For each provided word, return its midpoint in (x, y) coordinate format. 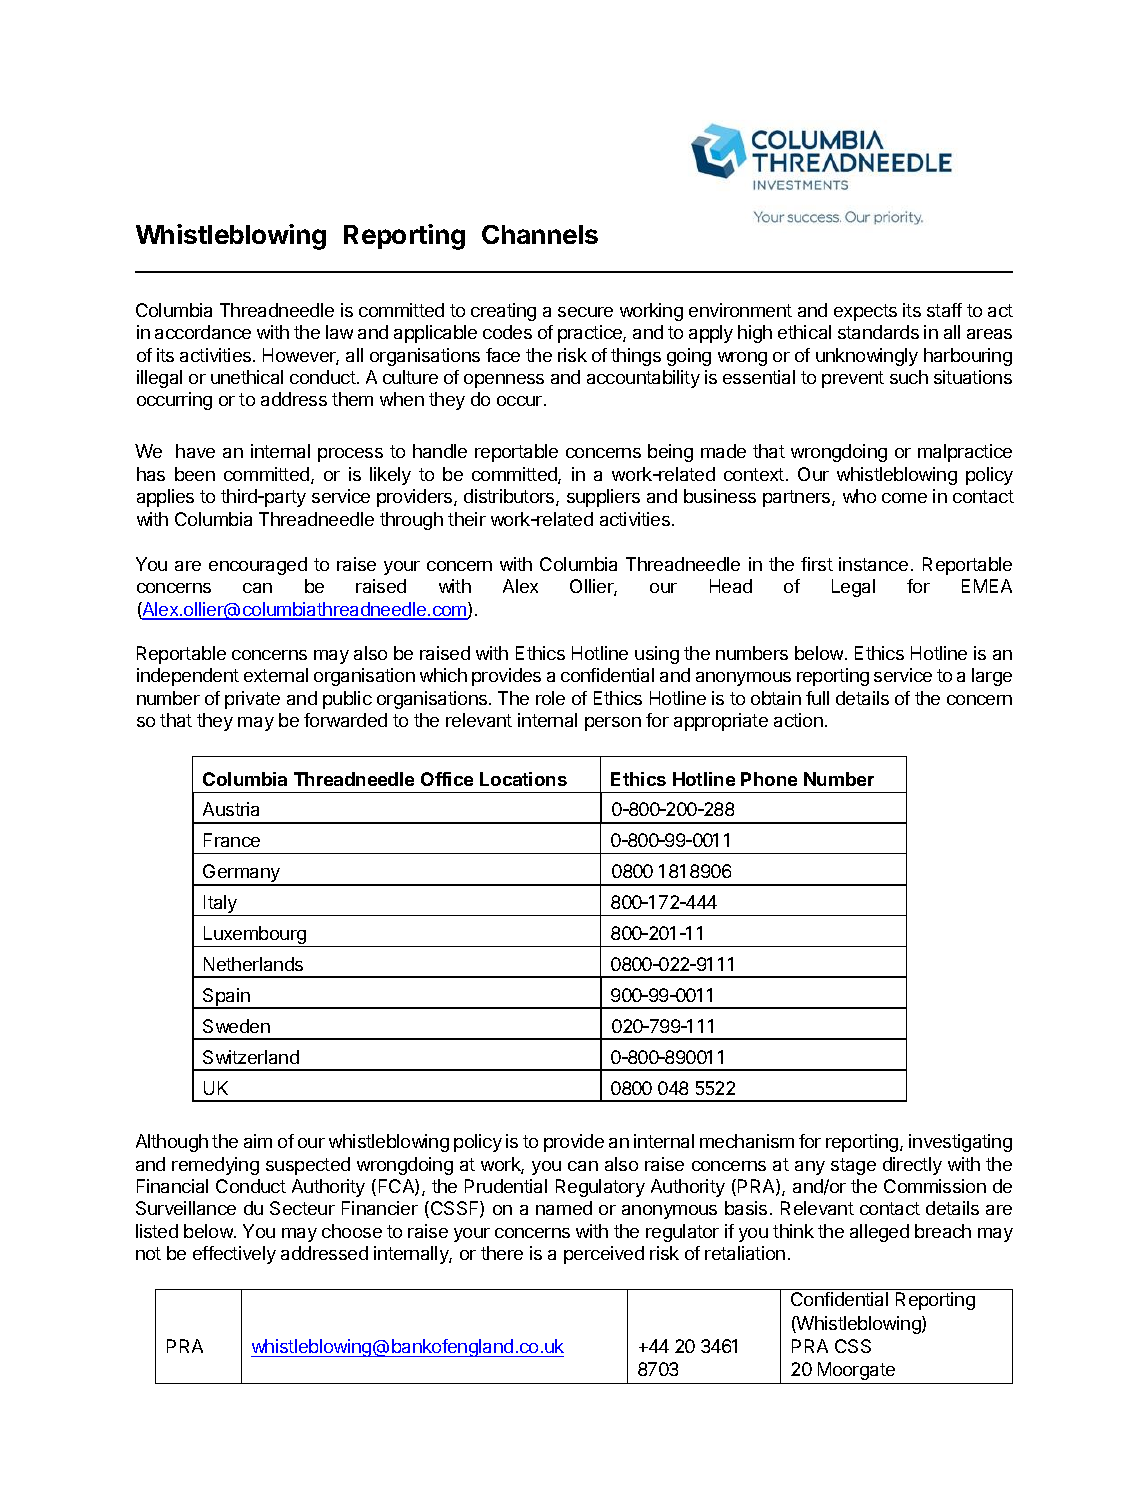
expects (865, 312)
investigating (960, 1143)
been (195, 474)
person (613, 724)
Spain (226, 998)
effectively (234, 1255)
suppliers (603, 498)
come (904, 498)
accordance (203, 332)
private (252, 700)
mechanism (747, 1141)
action (798, 720)
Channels (540, 234)
